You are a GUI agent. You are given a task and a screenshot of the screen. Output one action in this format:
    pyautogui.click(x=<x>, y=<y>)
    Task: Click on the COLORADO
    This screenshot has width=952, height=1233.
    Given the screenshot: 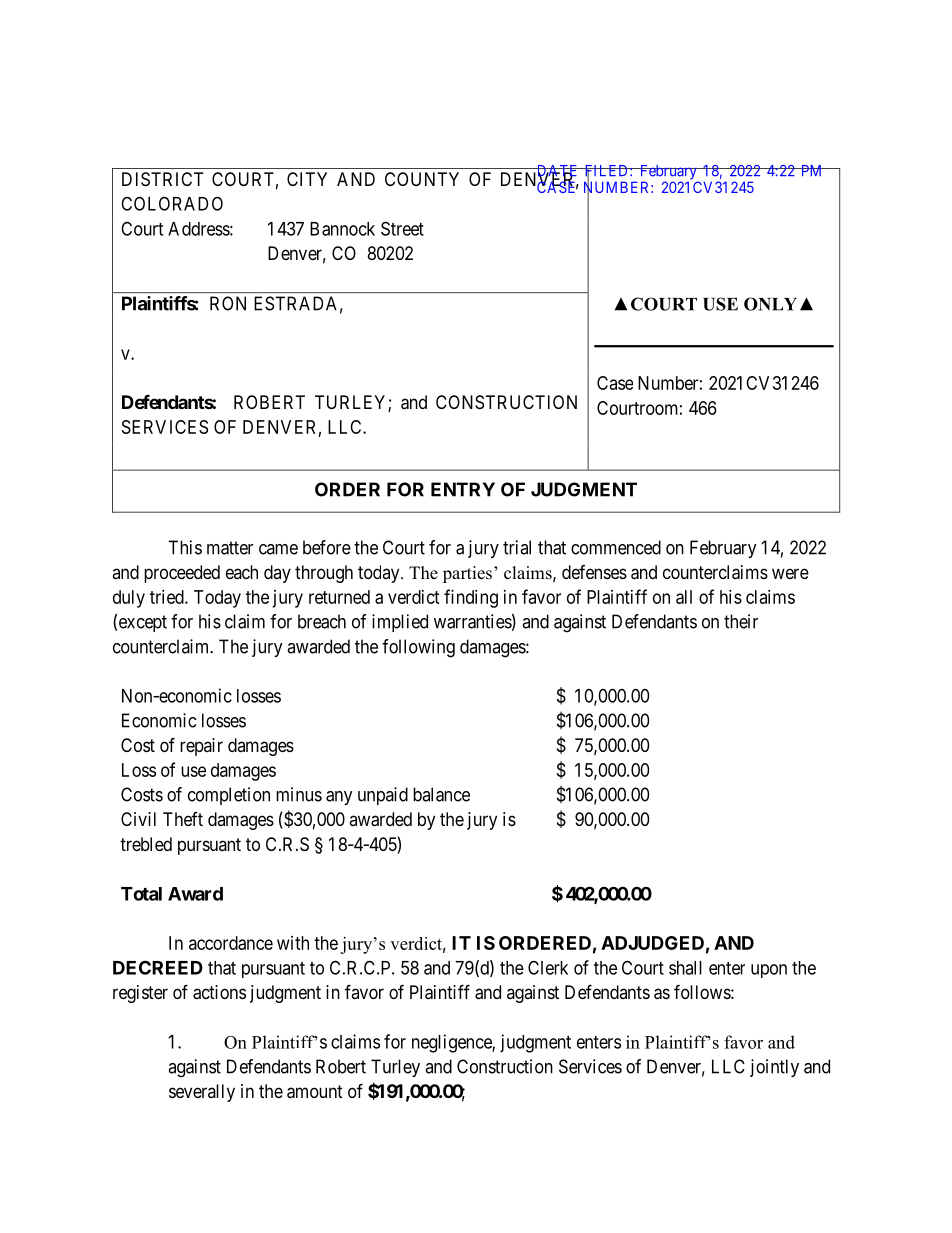 What is the action you would take?
    pyautogui.click(x=172, y=203)
